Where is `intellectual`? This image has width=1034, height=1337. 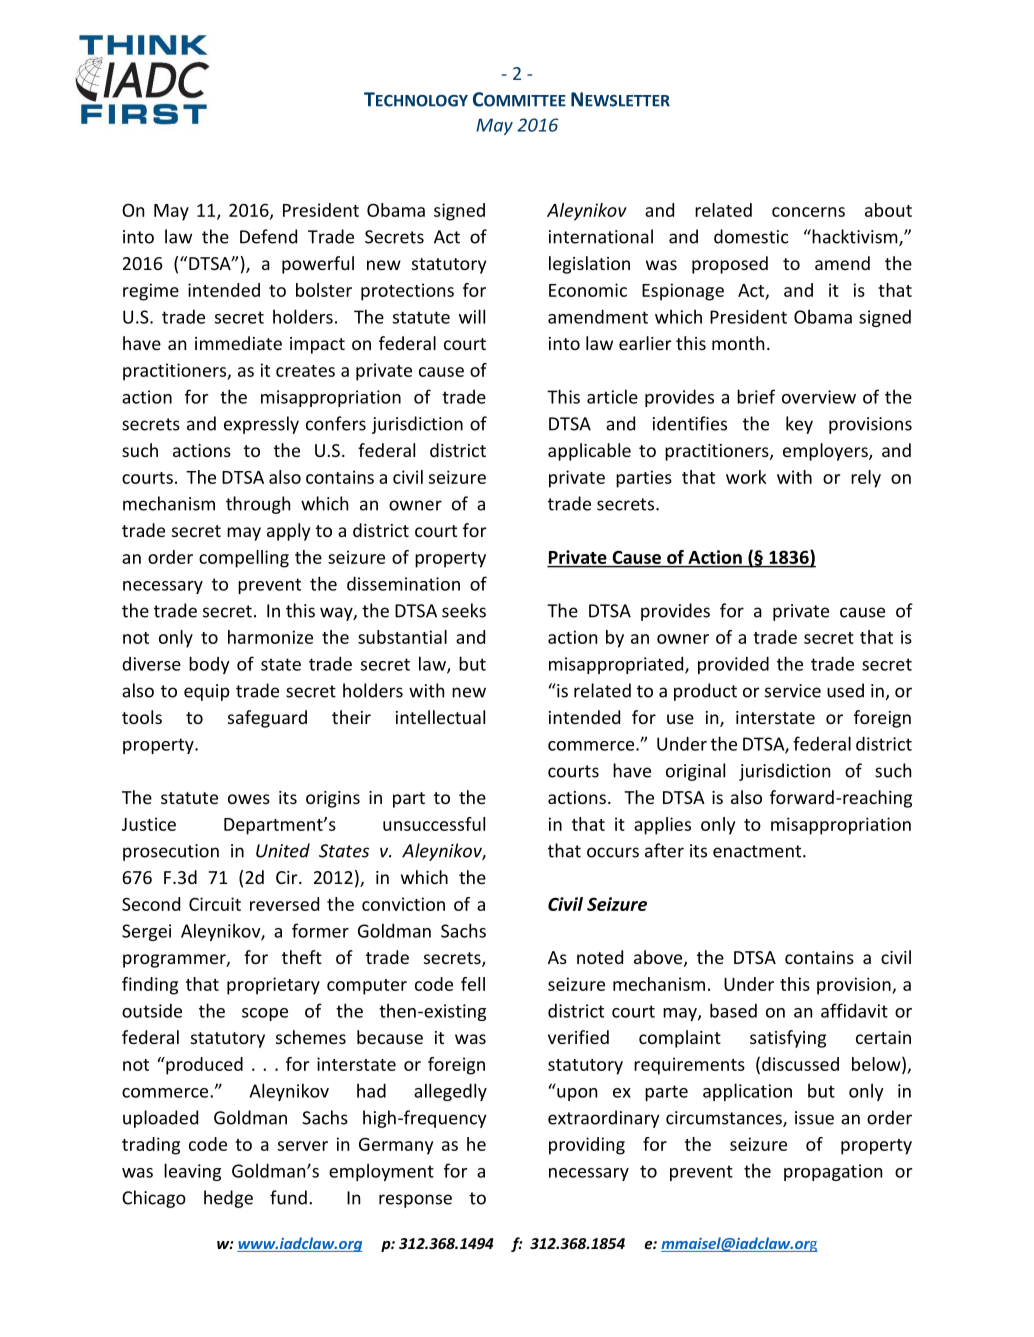 intellectual is located at coordinates (440, 717).
